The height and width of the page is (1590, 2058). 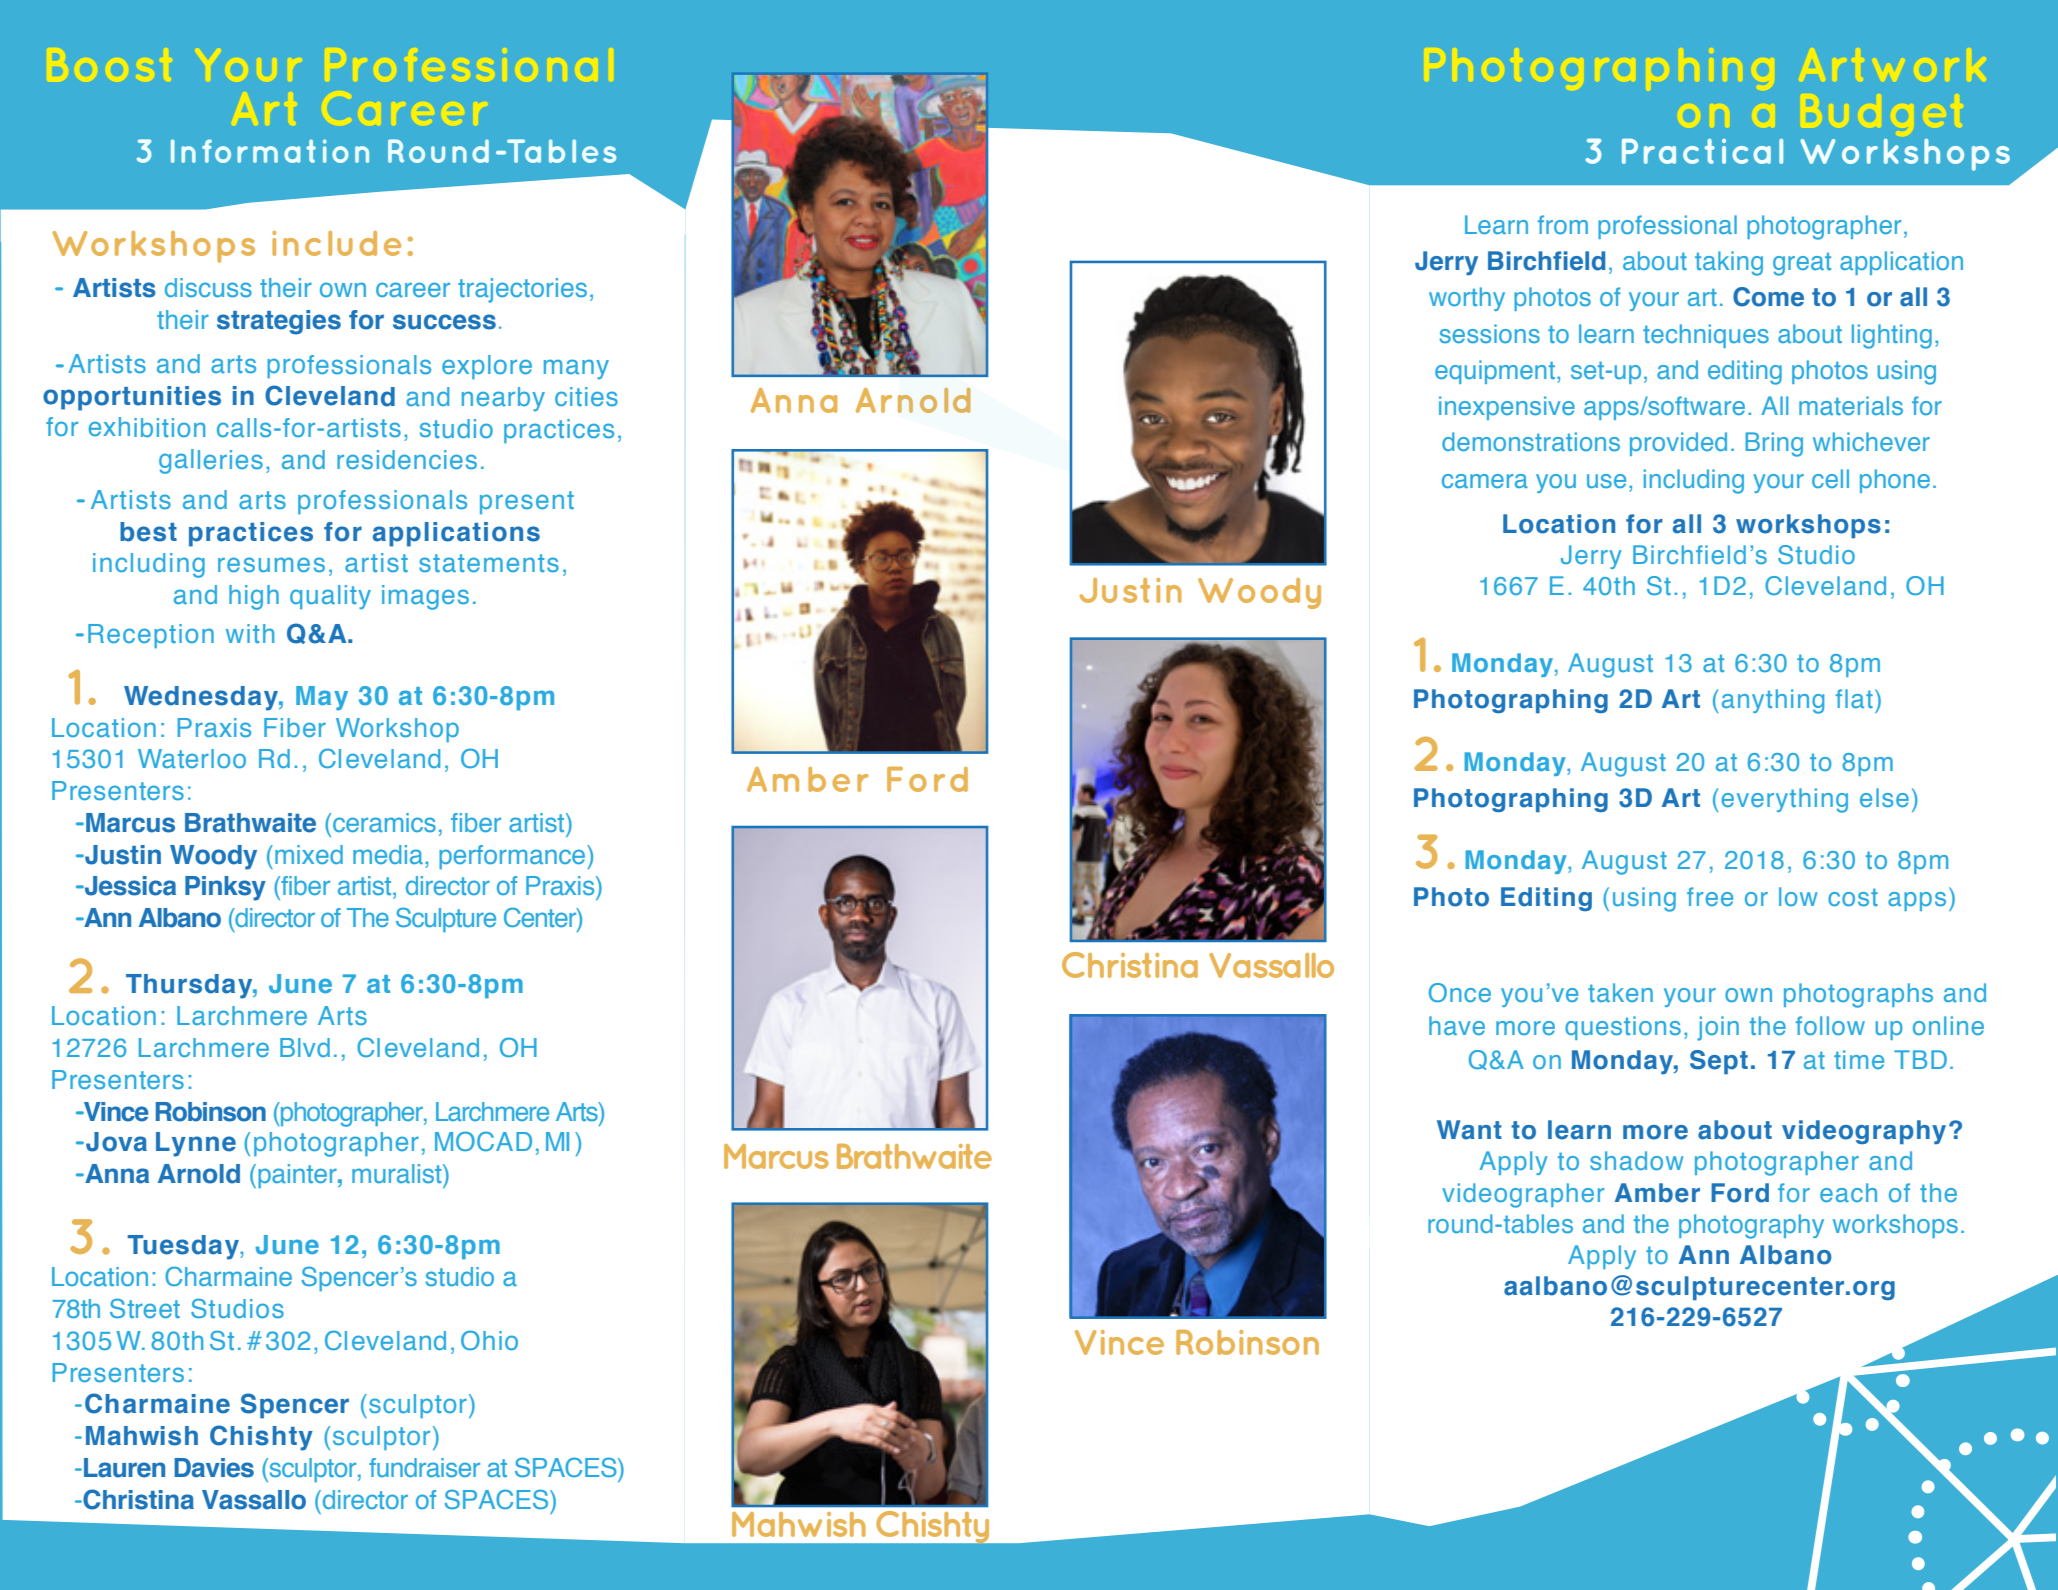 What do you see at coordinates (1469, 1130) in the page?
I see `Want` at bounding box center [1469, 1130].
